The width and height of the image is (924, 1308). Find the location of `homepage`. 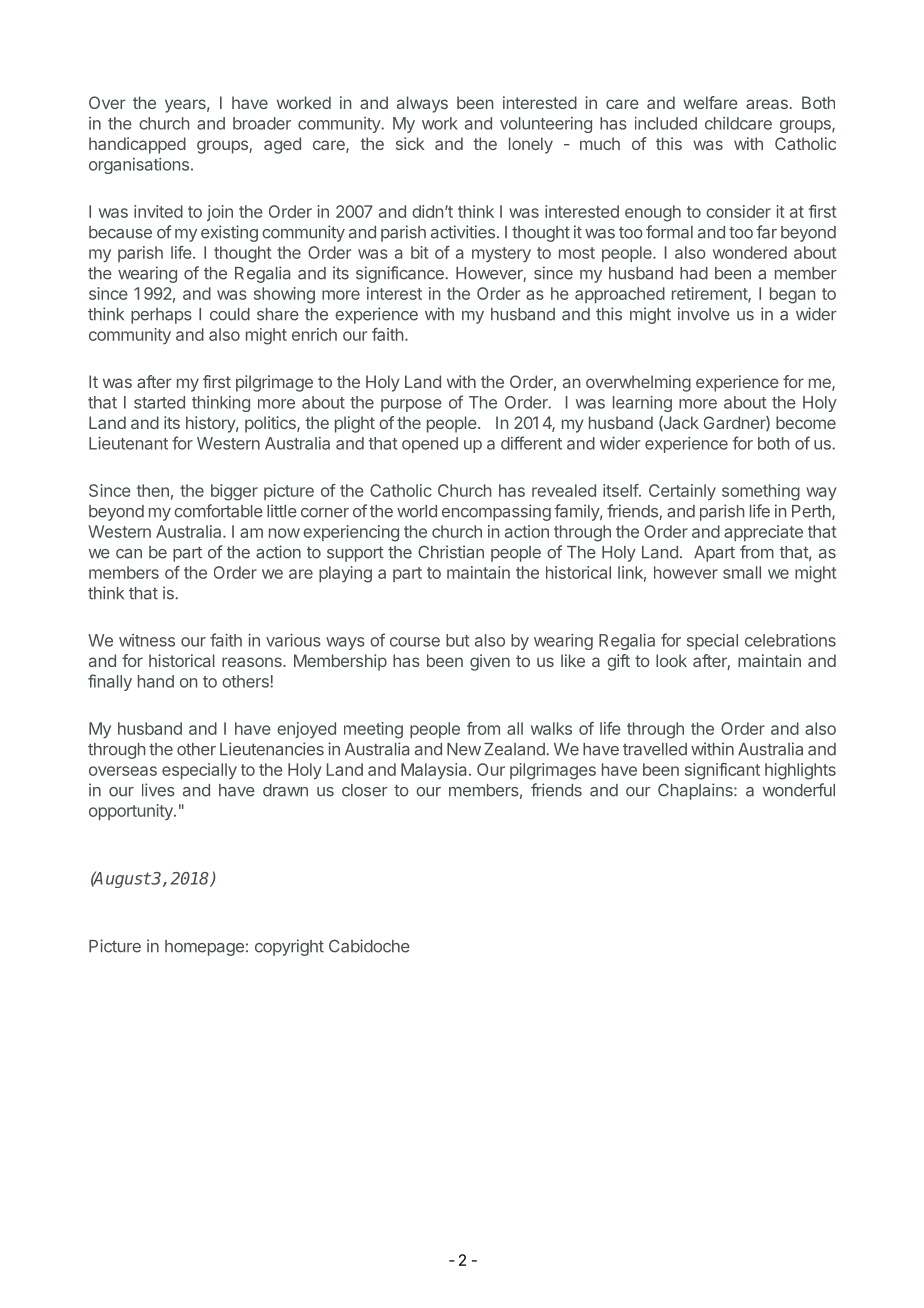

homepage is located at coordinates (204, 948).
